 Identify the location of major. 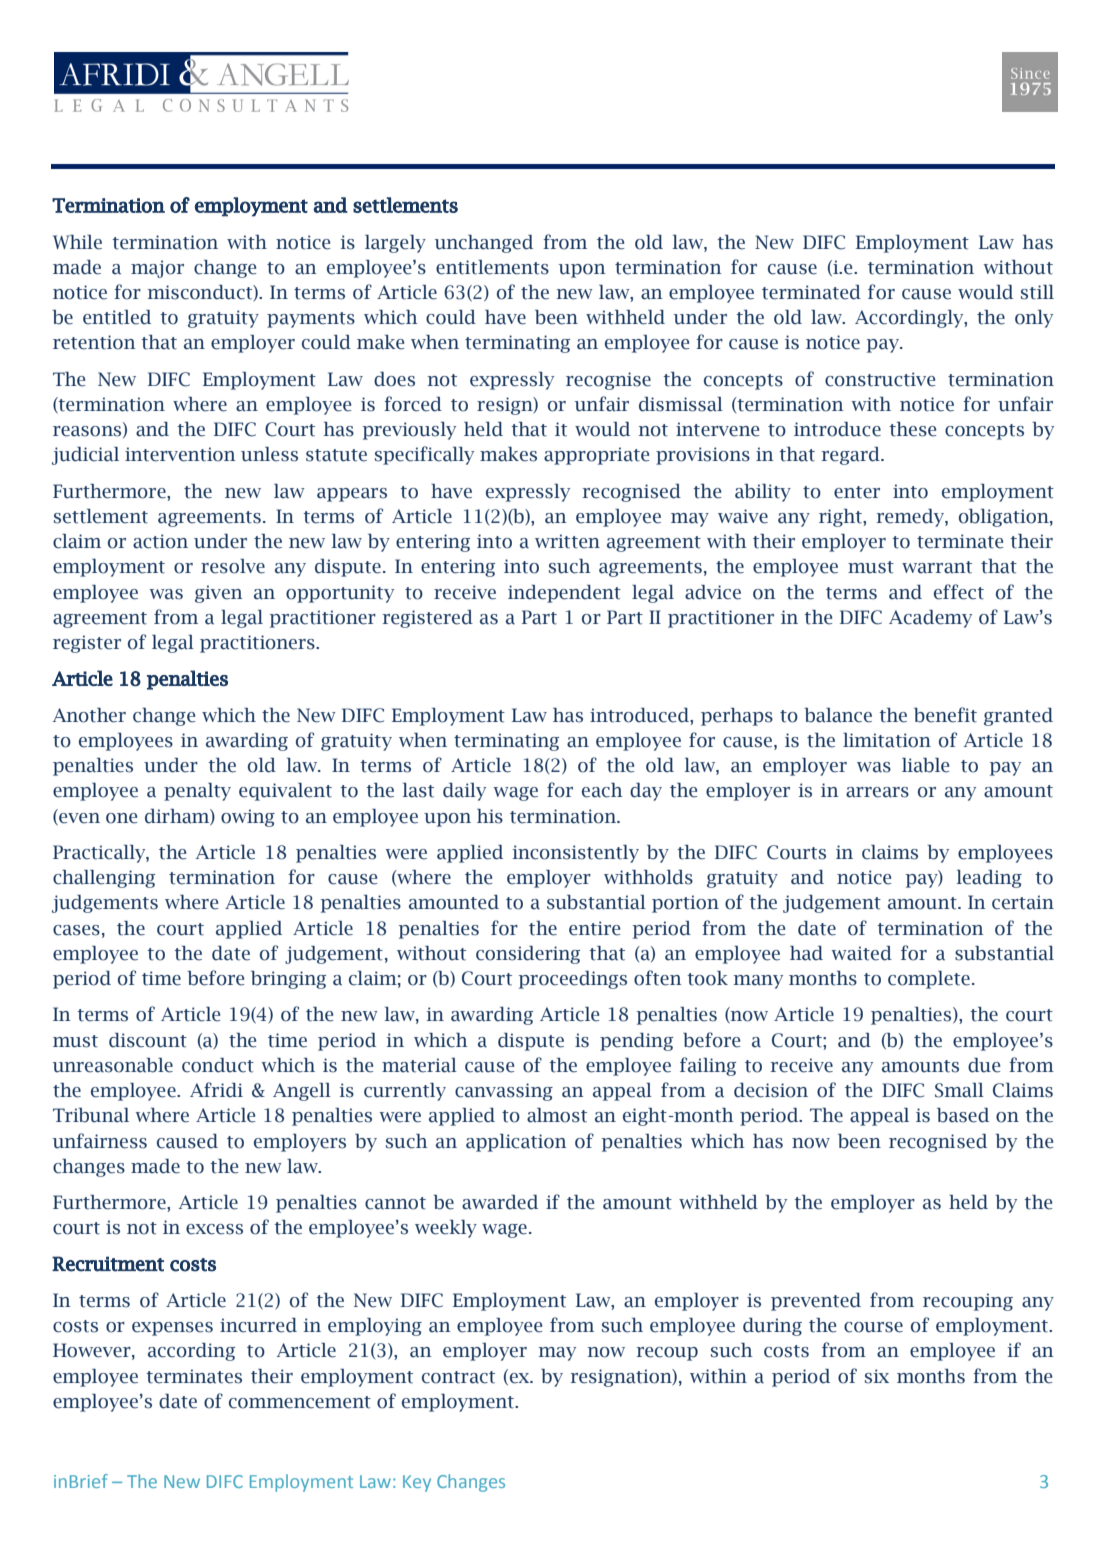
(157, 269).
